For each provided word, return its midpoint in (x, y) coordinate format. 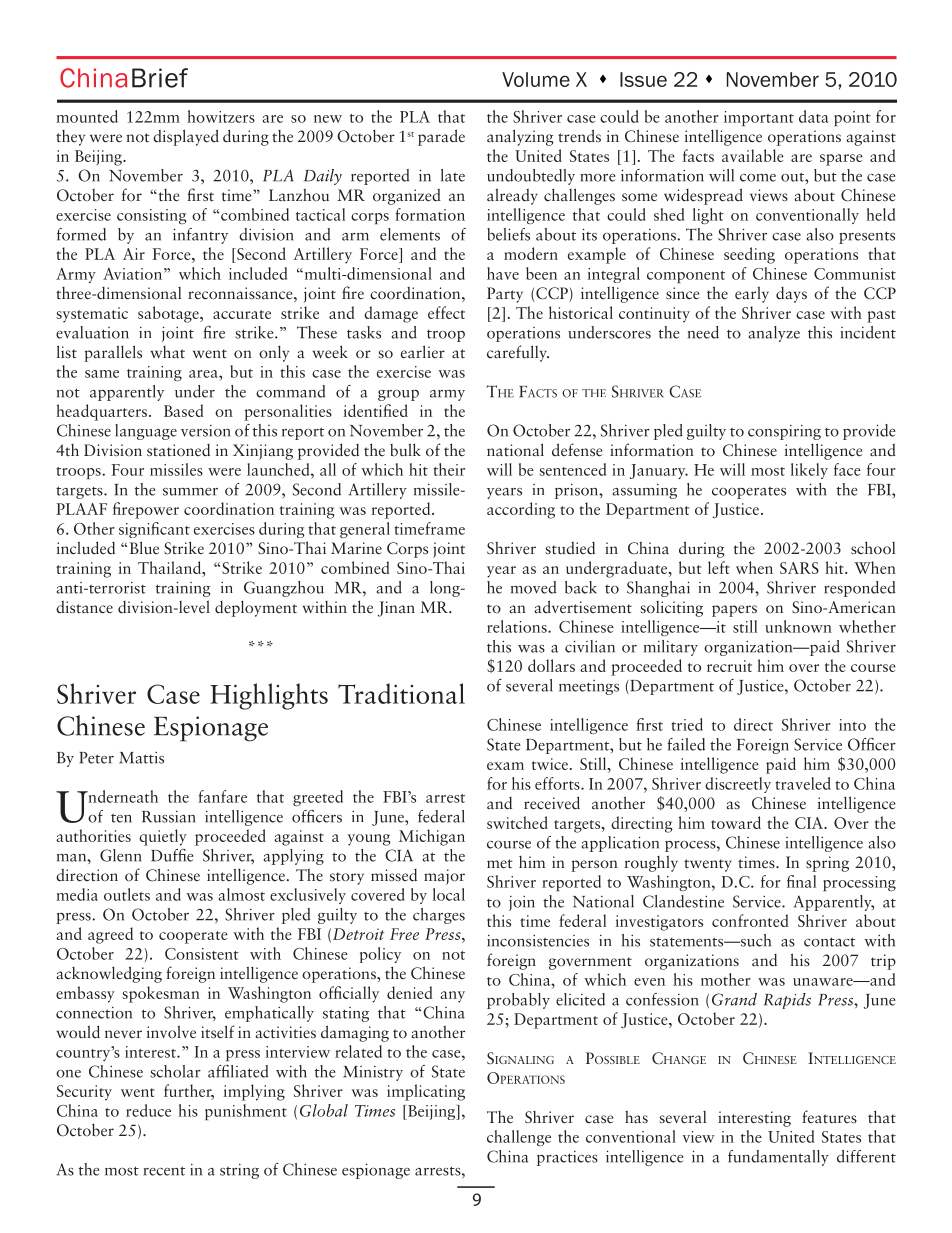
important (759, 118)
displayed (186, 137)
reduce (148, 1110)
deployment (256, 608)
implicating (426, 1092)
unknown (798, 626)
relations (518, 626)
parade (441, 137)
